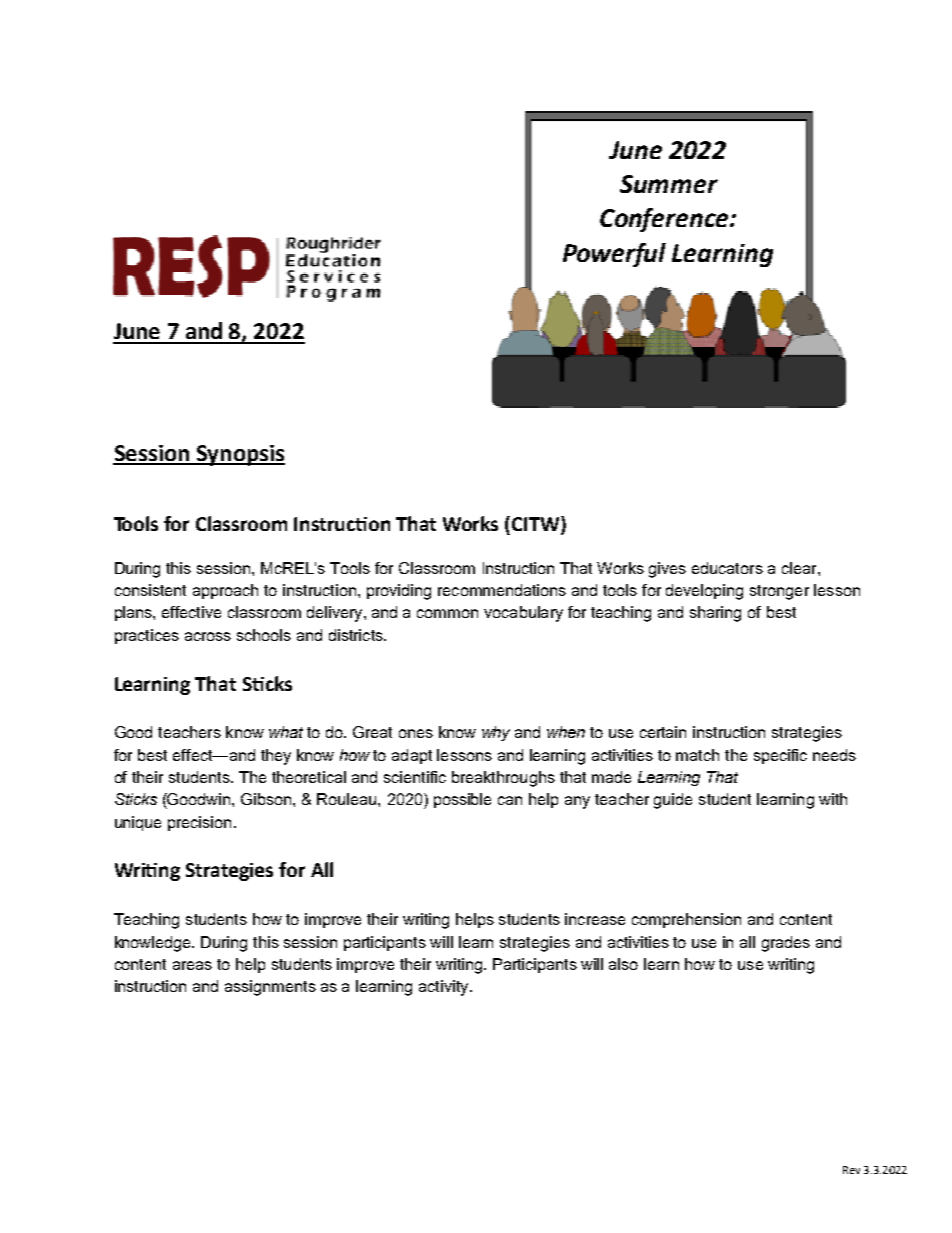 The height and width of the screenshot is (1233, 952). Describe the element at coordinates (496, 733) in the screenshot. I see `why` at that location.
